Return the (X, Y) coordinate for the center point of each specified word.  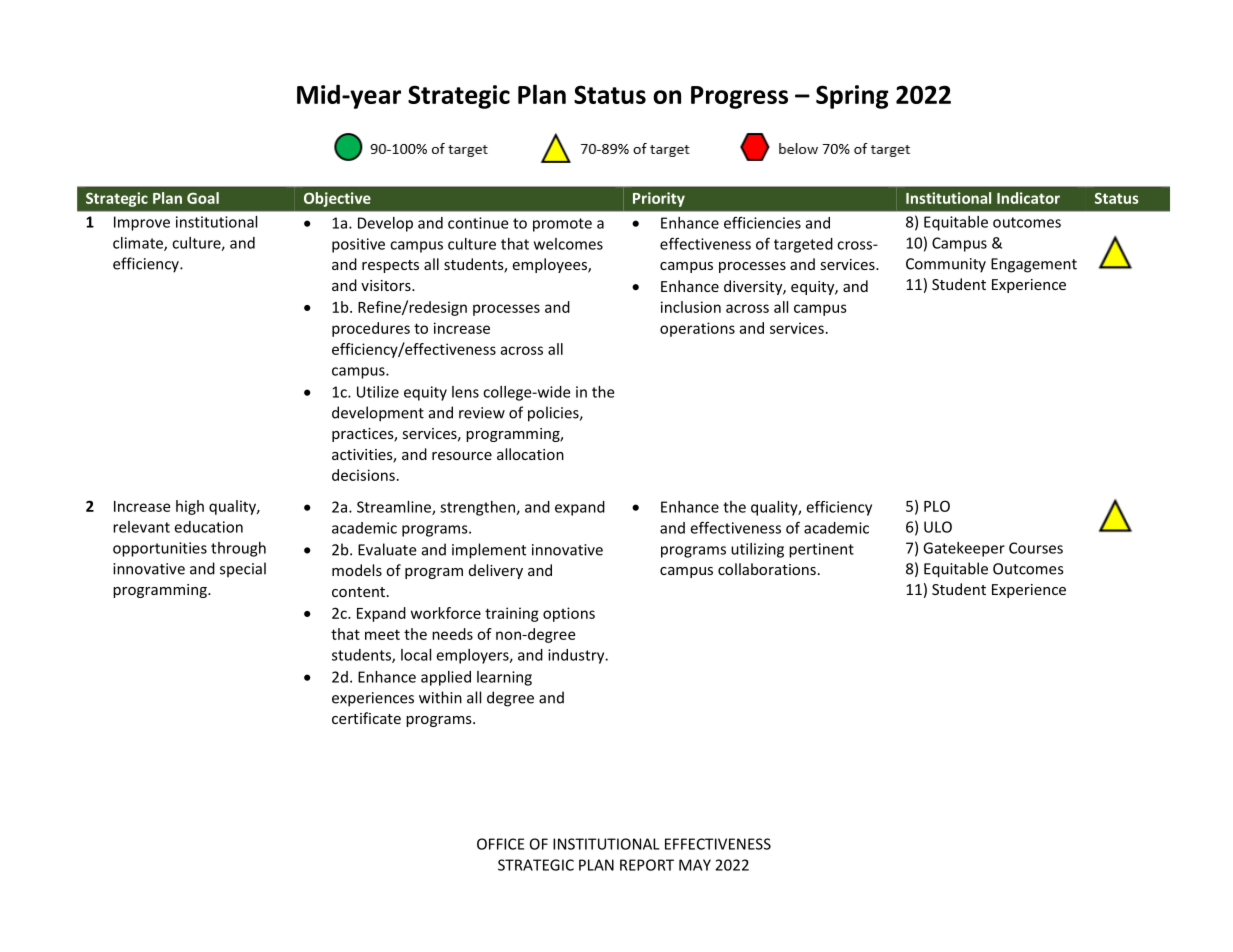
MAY (695, 865)
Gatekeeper (964, 549)
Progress (739, 97)
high (190, 507)
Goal (203, 198)
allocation (530, 454)
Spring (852, 97)
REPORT (647, 865)
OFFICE (500, 844)
